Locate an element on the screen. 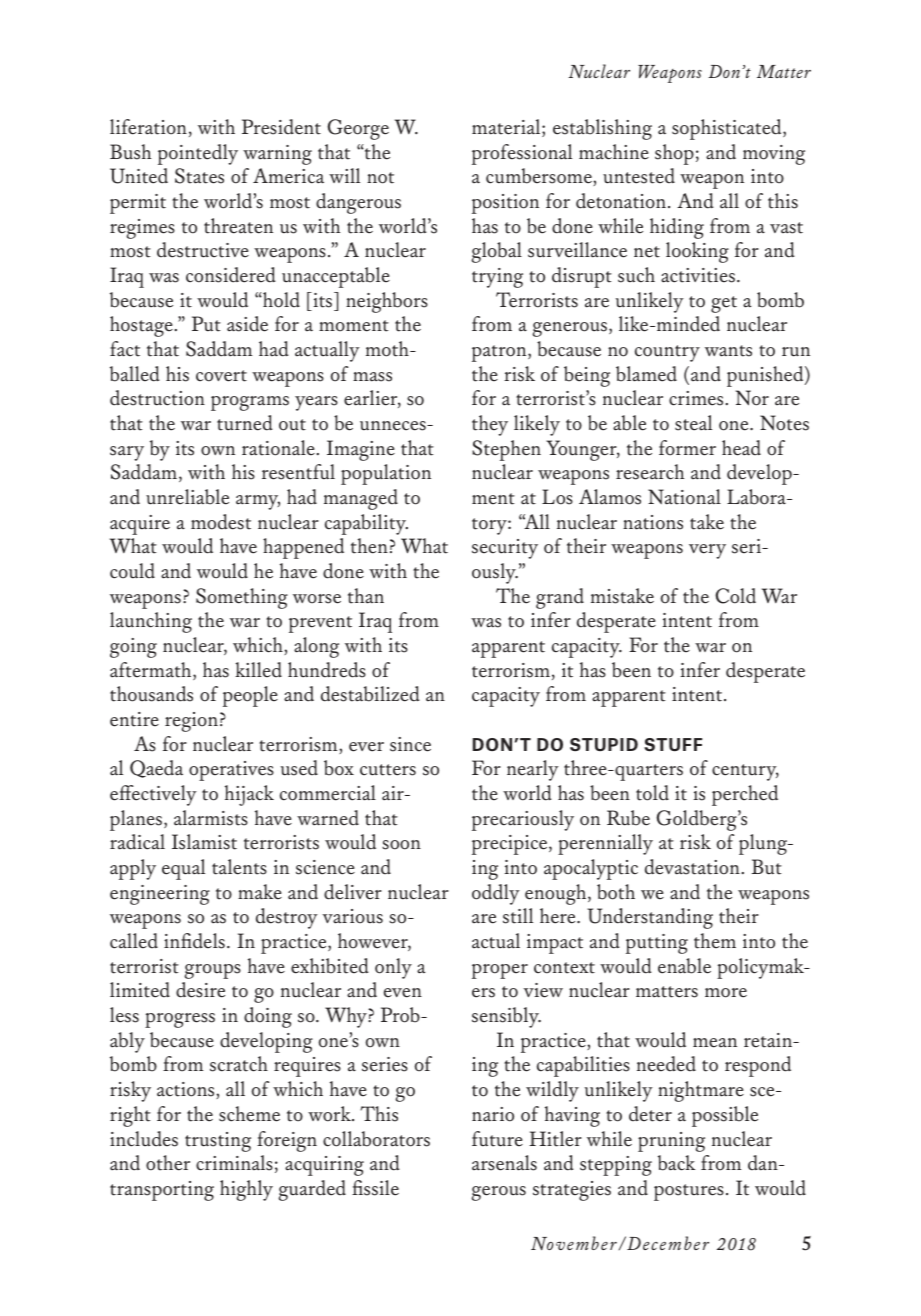  destabilized is located at coordinates (370, 694).
